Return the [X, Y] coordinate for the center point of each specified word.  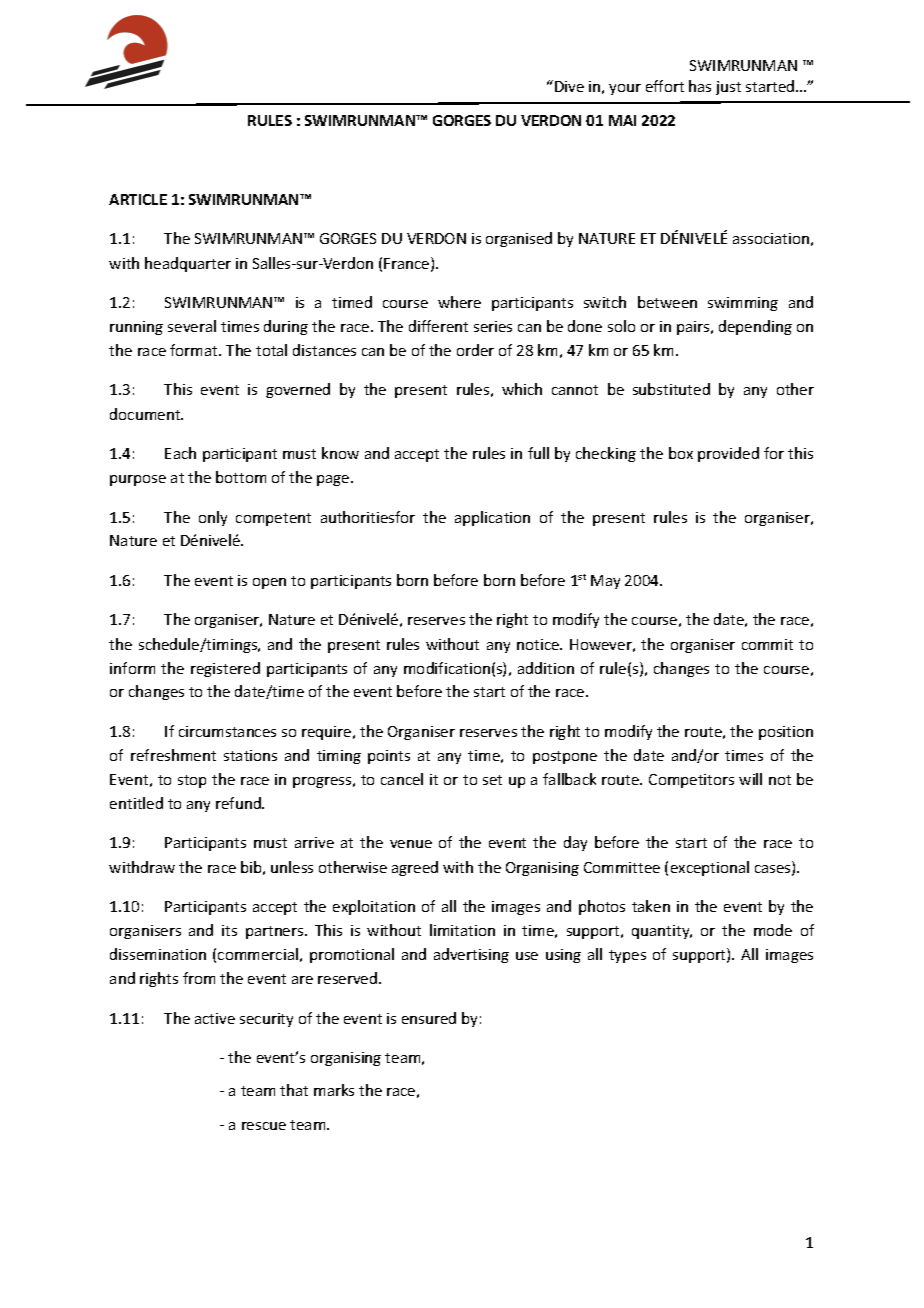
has [700, 86]
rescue [264, 1126]
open [269, 583]
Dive [569, 86]
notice [539, 644]
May [605, 582]
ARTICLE [138, 199]
